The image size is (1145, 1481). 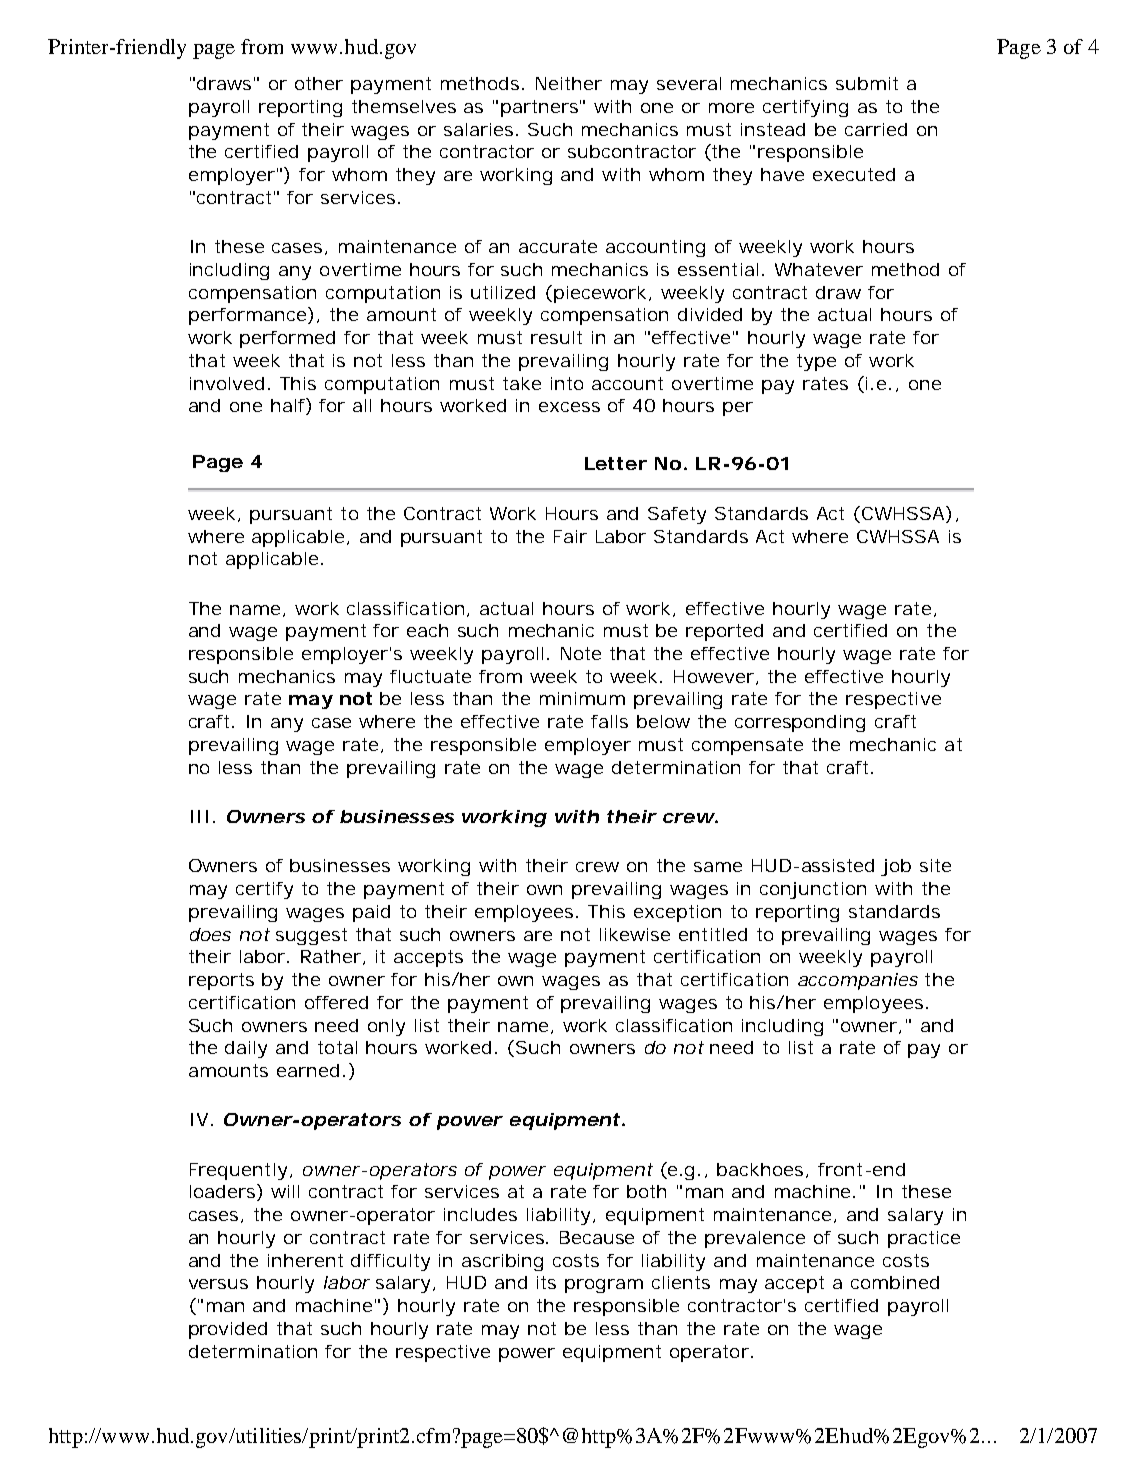 What do you see at coordinates (305, 1260) in the page?
I see `inherent` at bounding box center [305, 1260].
